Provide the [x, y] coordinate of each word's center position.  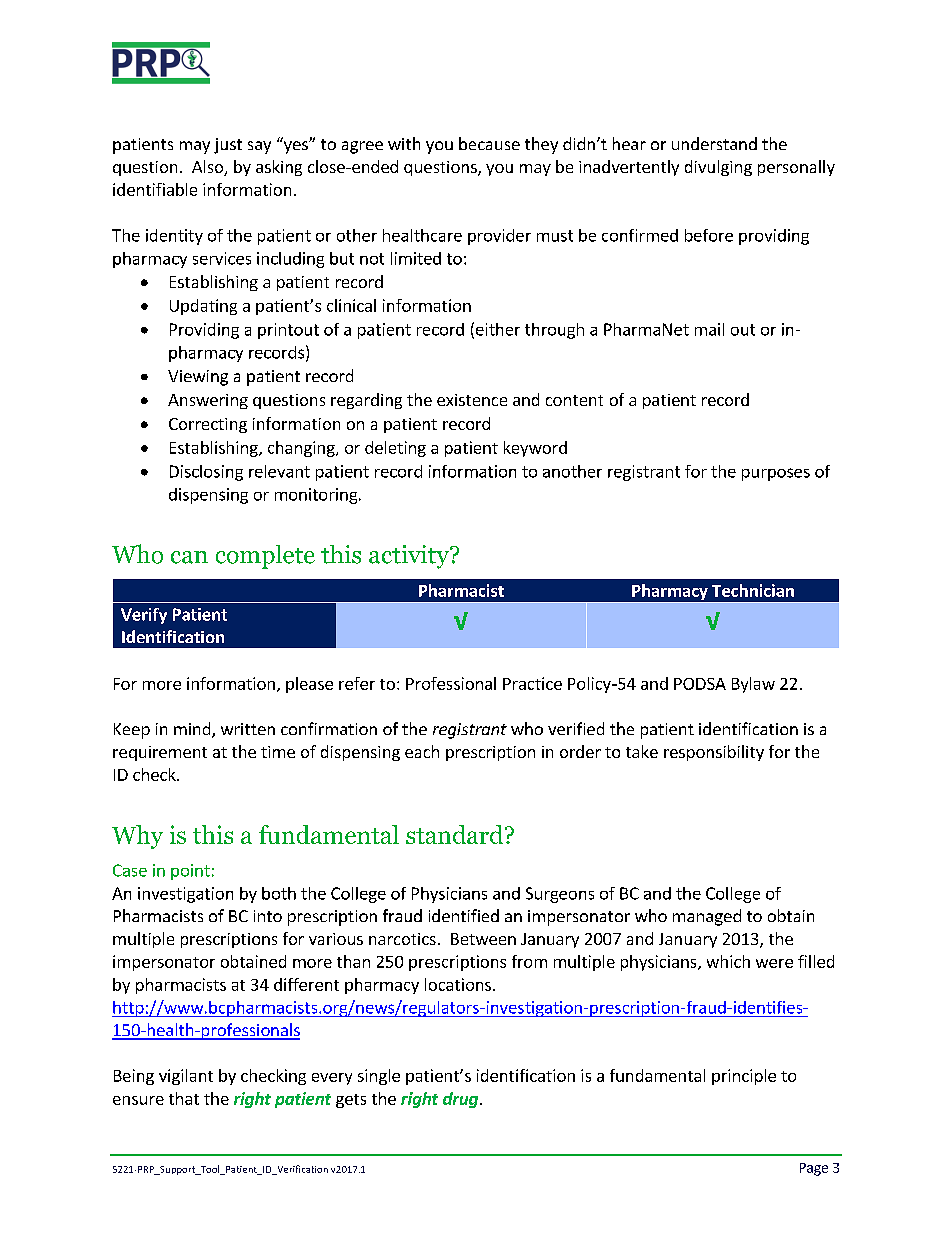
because [489, 143]
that [184, 1098]
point [190, 872]
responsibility [714, 753]
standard [454, 834]
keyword [535, 449]
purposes [776, 474]
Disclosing [206, 473]
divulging [718, 168]
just [228, 146]
